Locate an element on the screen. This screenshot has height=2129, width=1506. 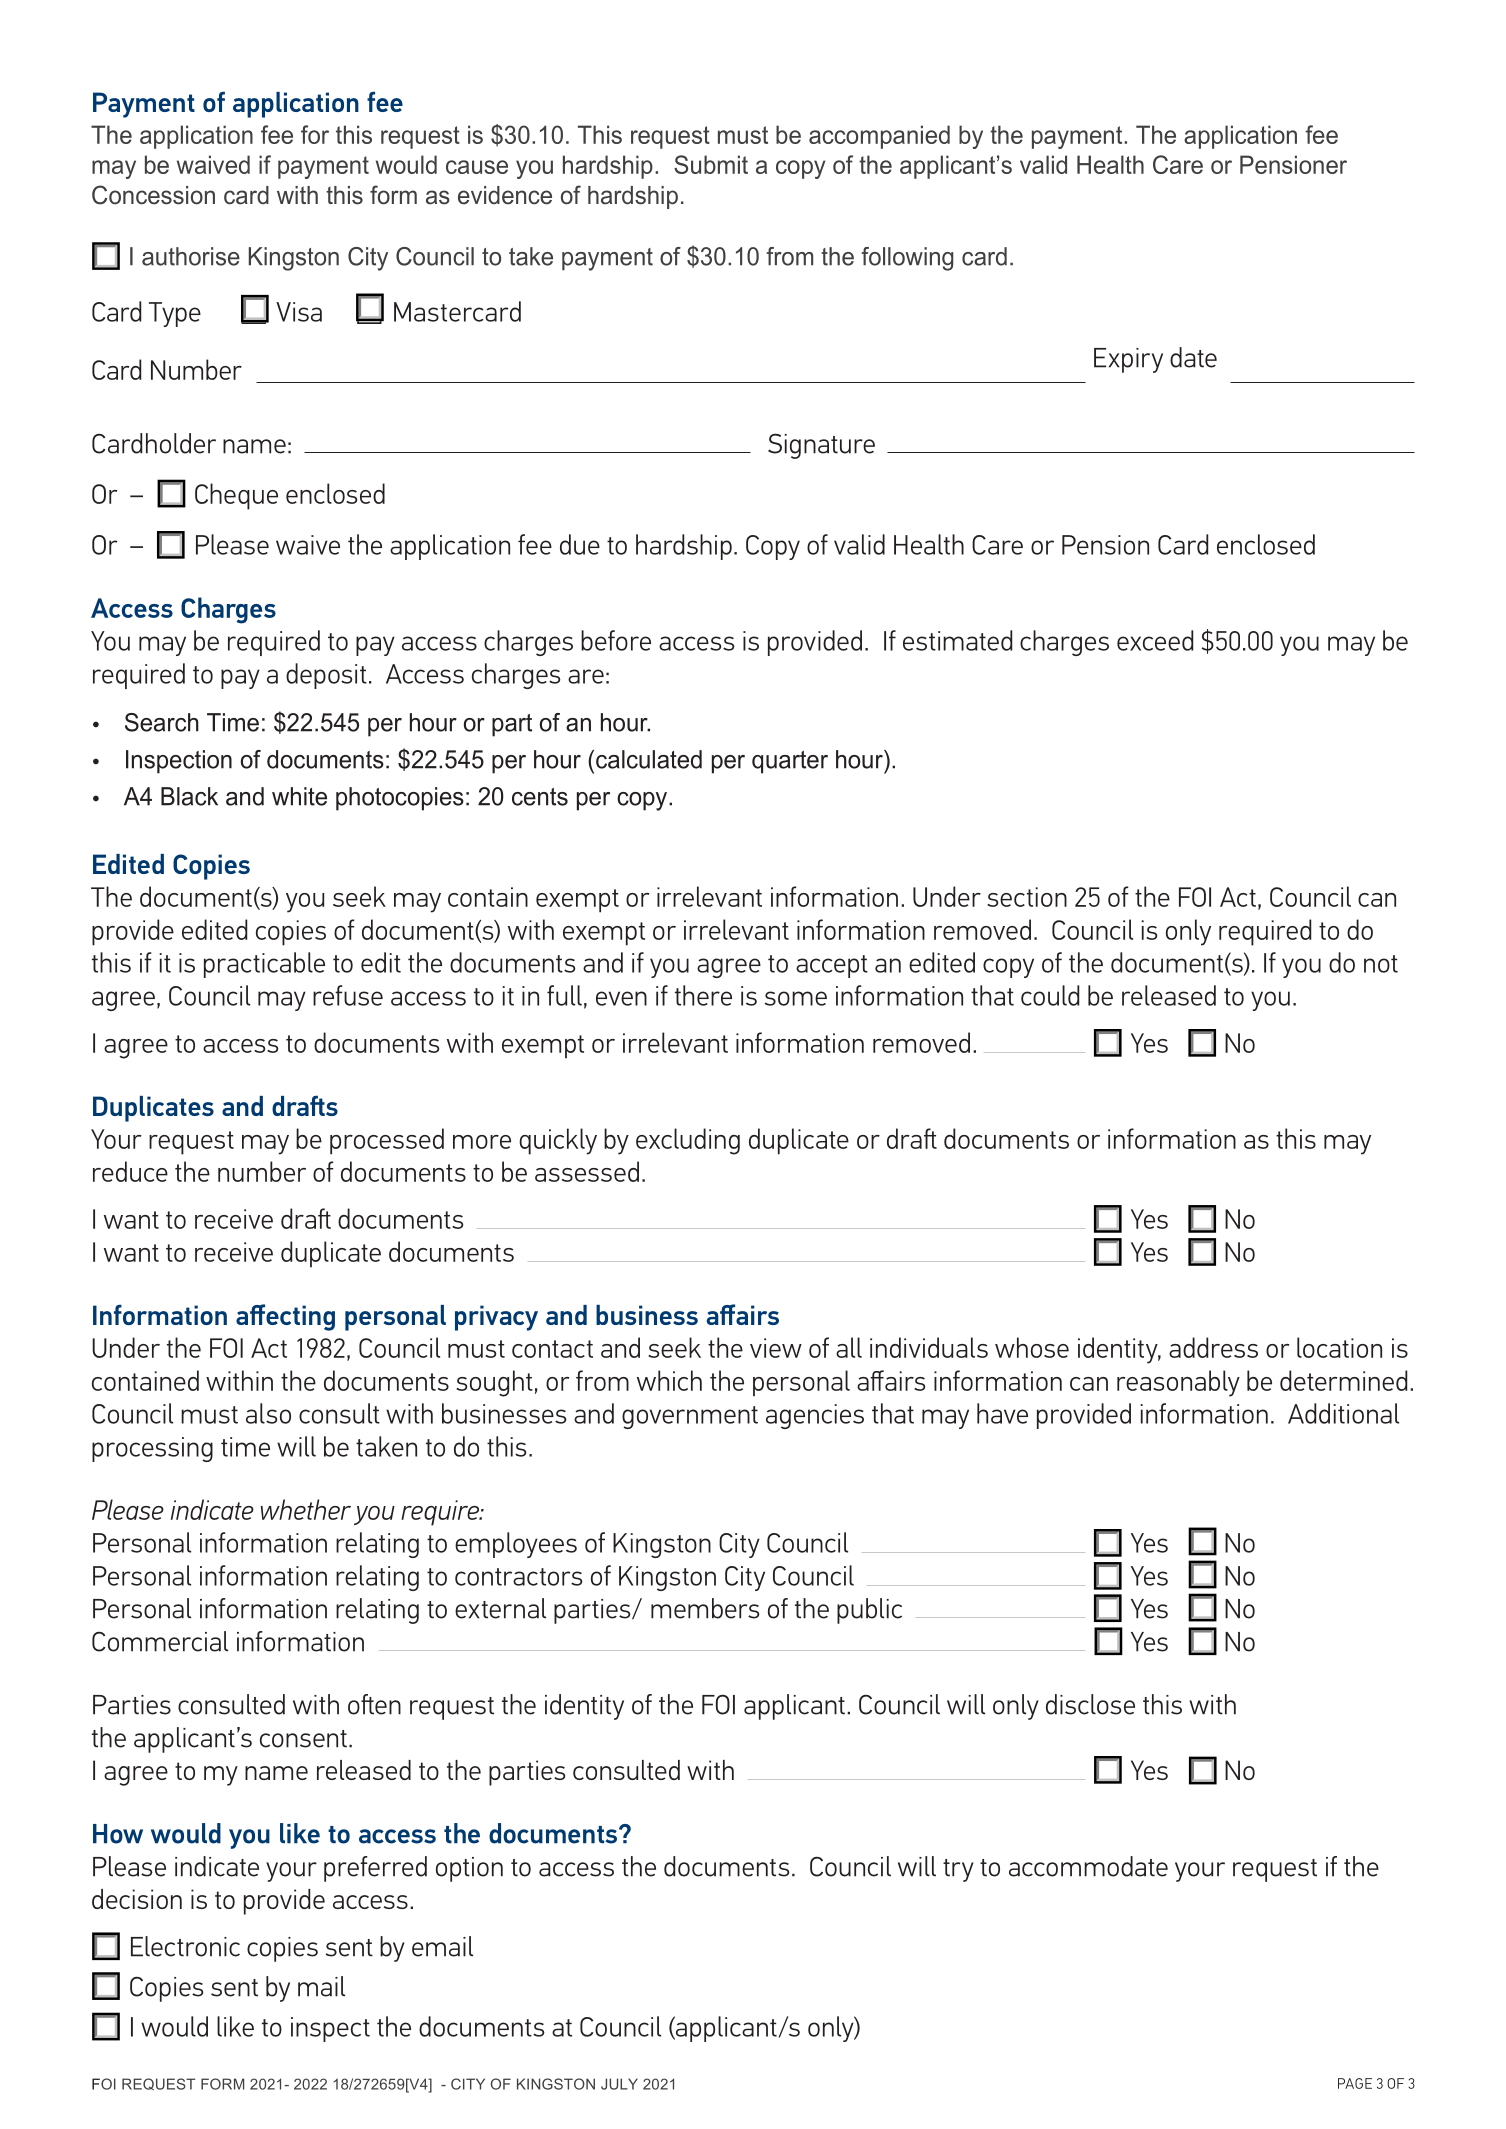
Signature is located at coordinates (821, 446).
